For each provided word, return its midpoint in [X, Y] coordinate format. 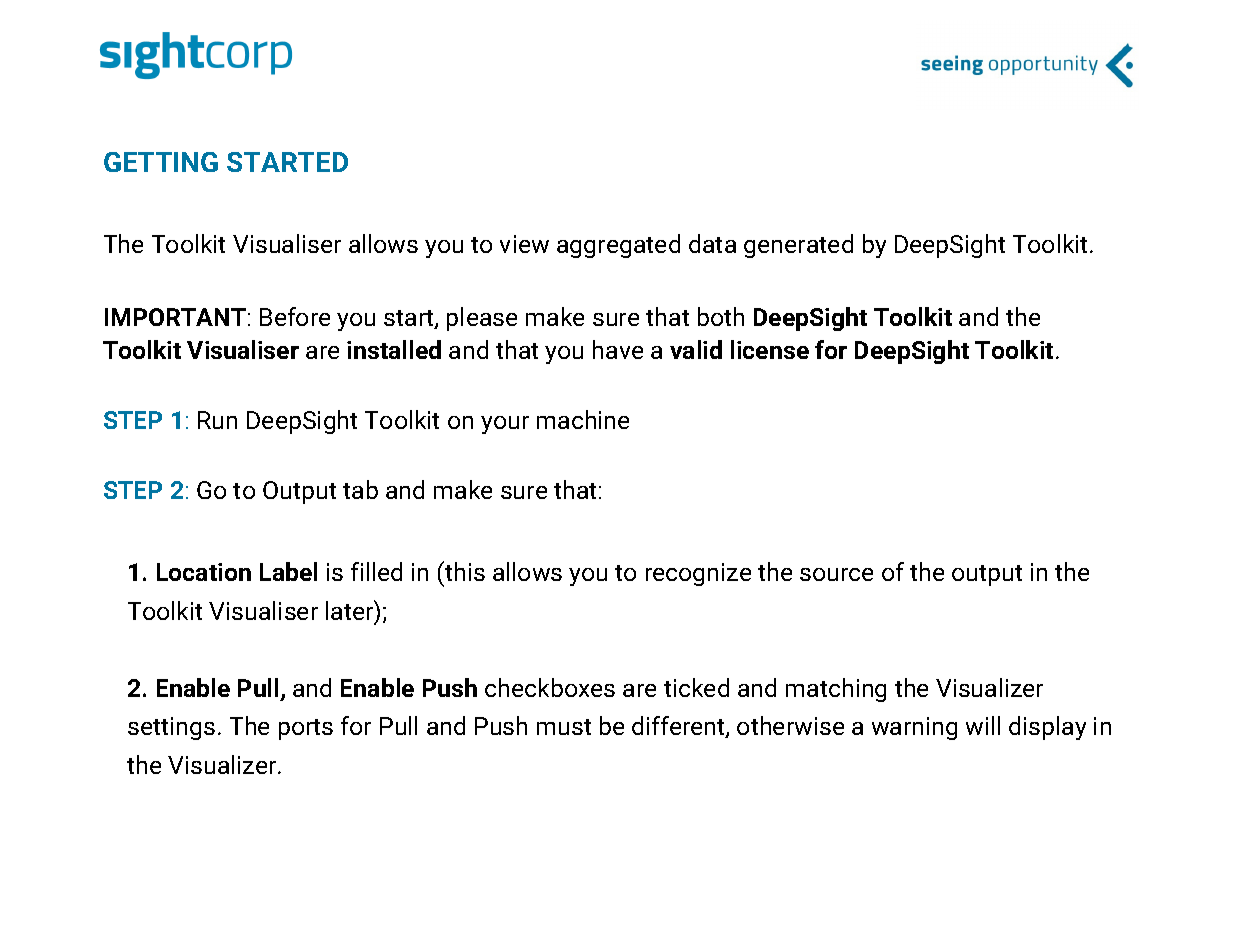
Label [288, 571]
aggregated [618, 246]
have [618, 349]
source [836, 574]
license [770, 349]
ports [306, 729]
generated [798, 246]
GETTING [161, 162]
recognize [698, 574]
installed [394, 349]
